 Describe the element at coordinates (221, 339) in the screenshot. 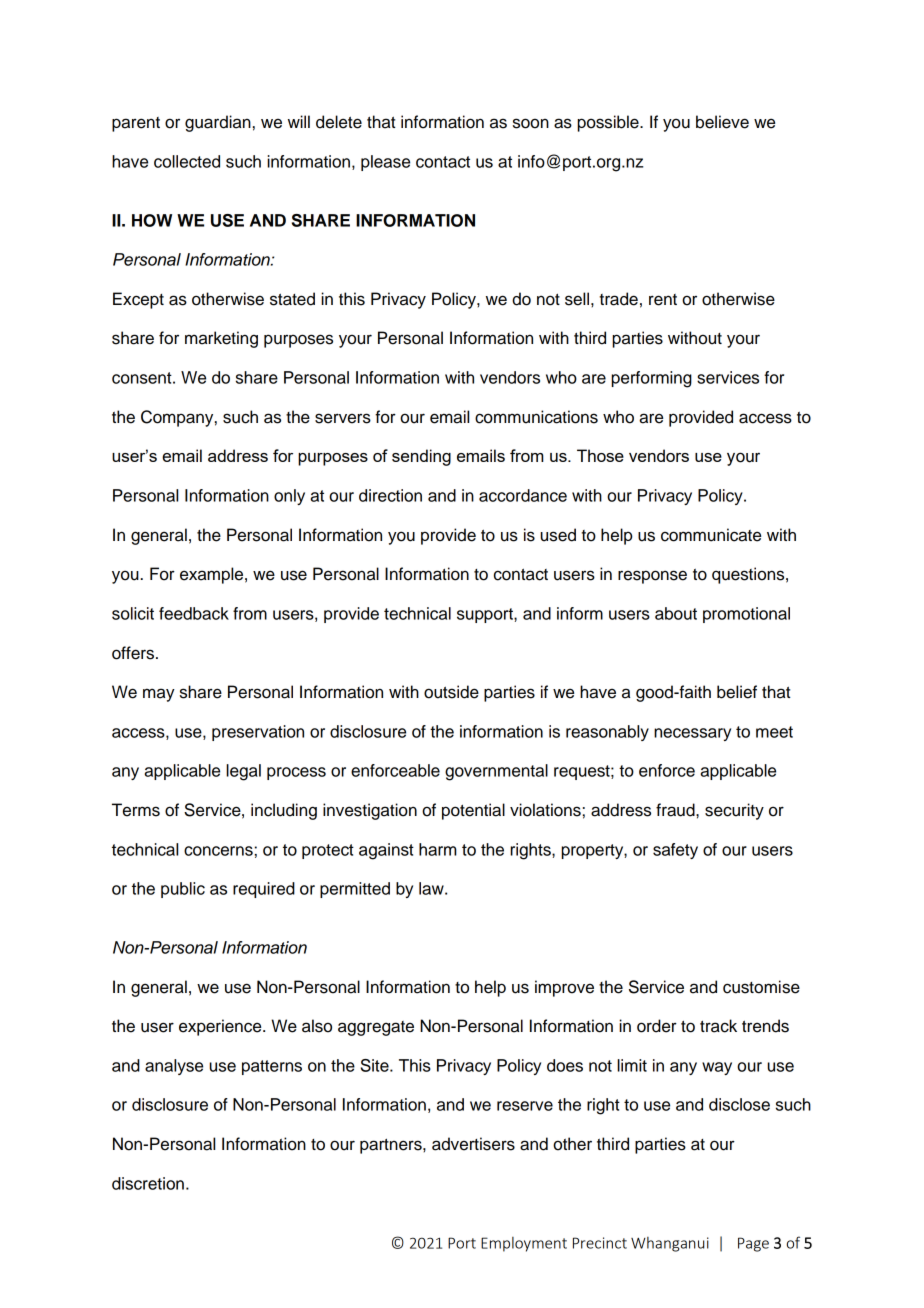

I see `marketing` at that location.
